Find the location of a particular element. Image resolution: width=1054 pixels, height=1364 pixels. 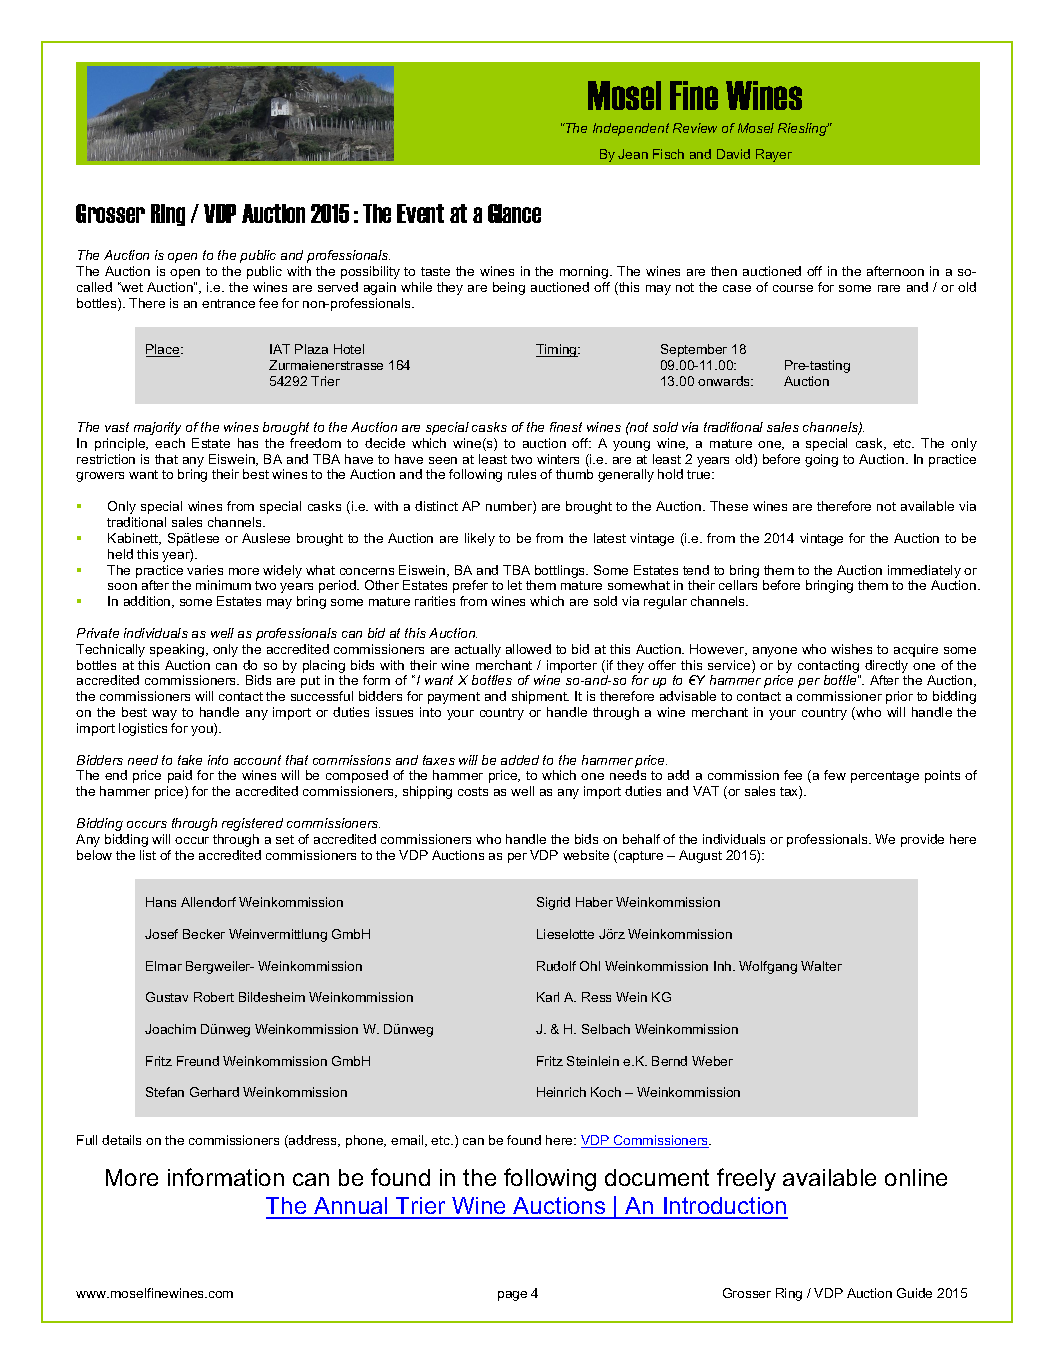

likely is located at coordinates (480, 539).
